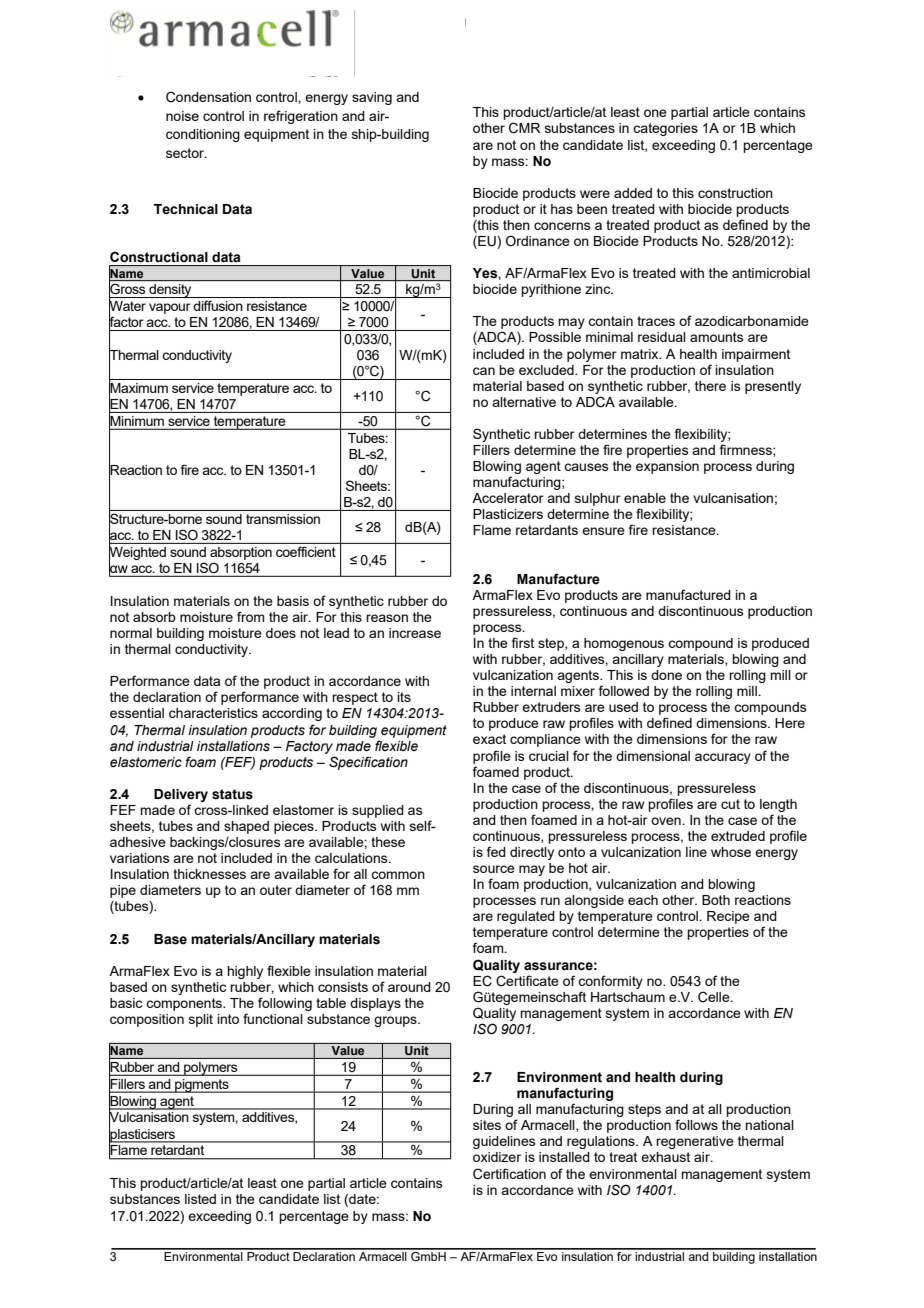 The width and height of the screenshot is (924, 1308). What do you see at coordinates (154, 617) in the screenshot?
I see `absorb` at bounding box center [154, 617].
